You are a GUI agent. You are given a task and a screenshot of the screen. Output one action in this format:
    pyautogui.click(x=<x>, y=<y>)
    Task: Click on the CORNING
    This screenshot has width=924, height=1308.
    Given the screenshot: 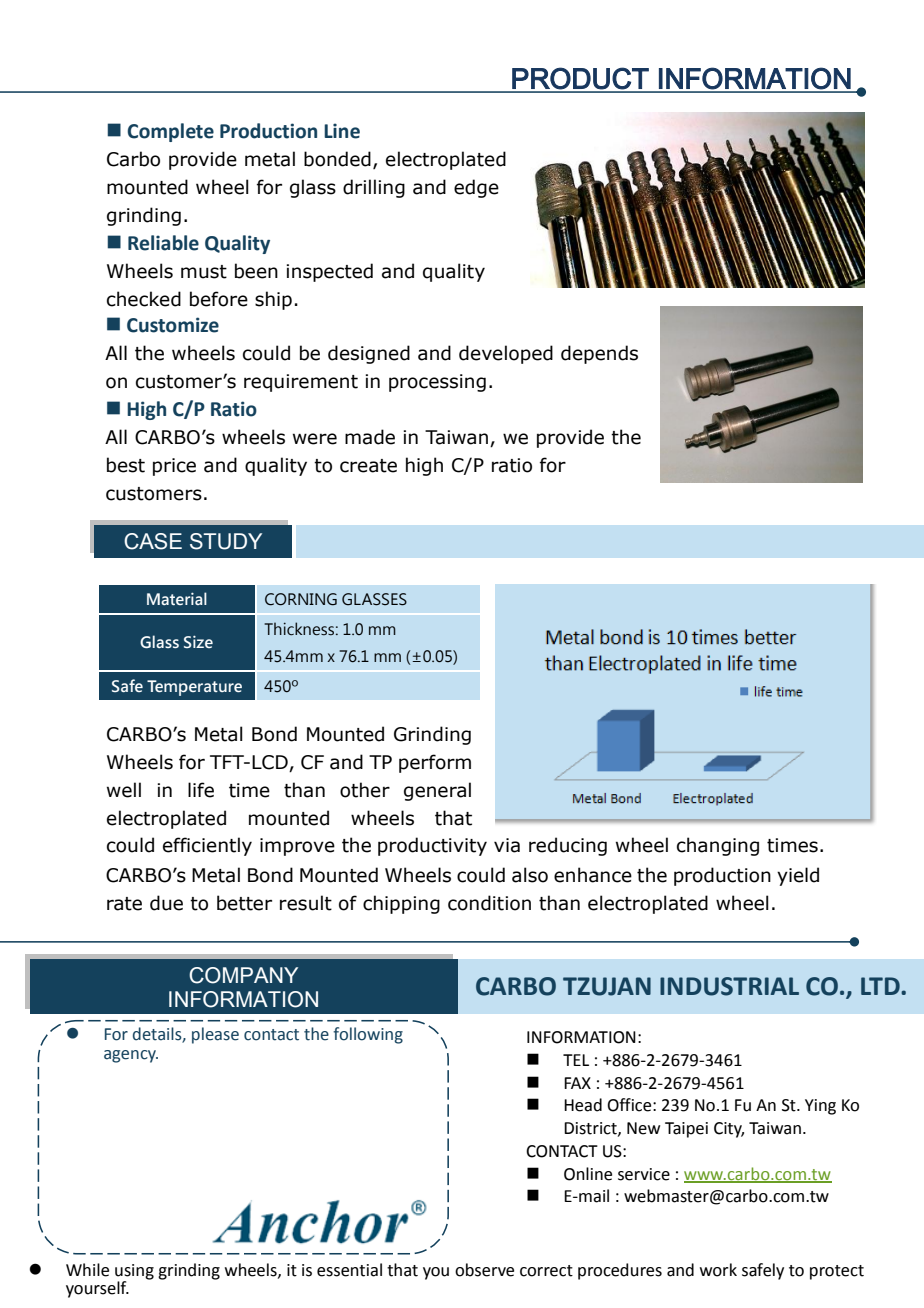 What is the action you would take?
    pyautogui.click(x=301, y=599)
